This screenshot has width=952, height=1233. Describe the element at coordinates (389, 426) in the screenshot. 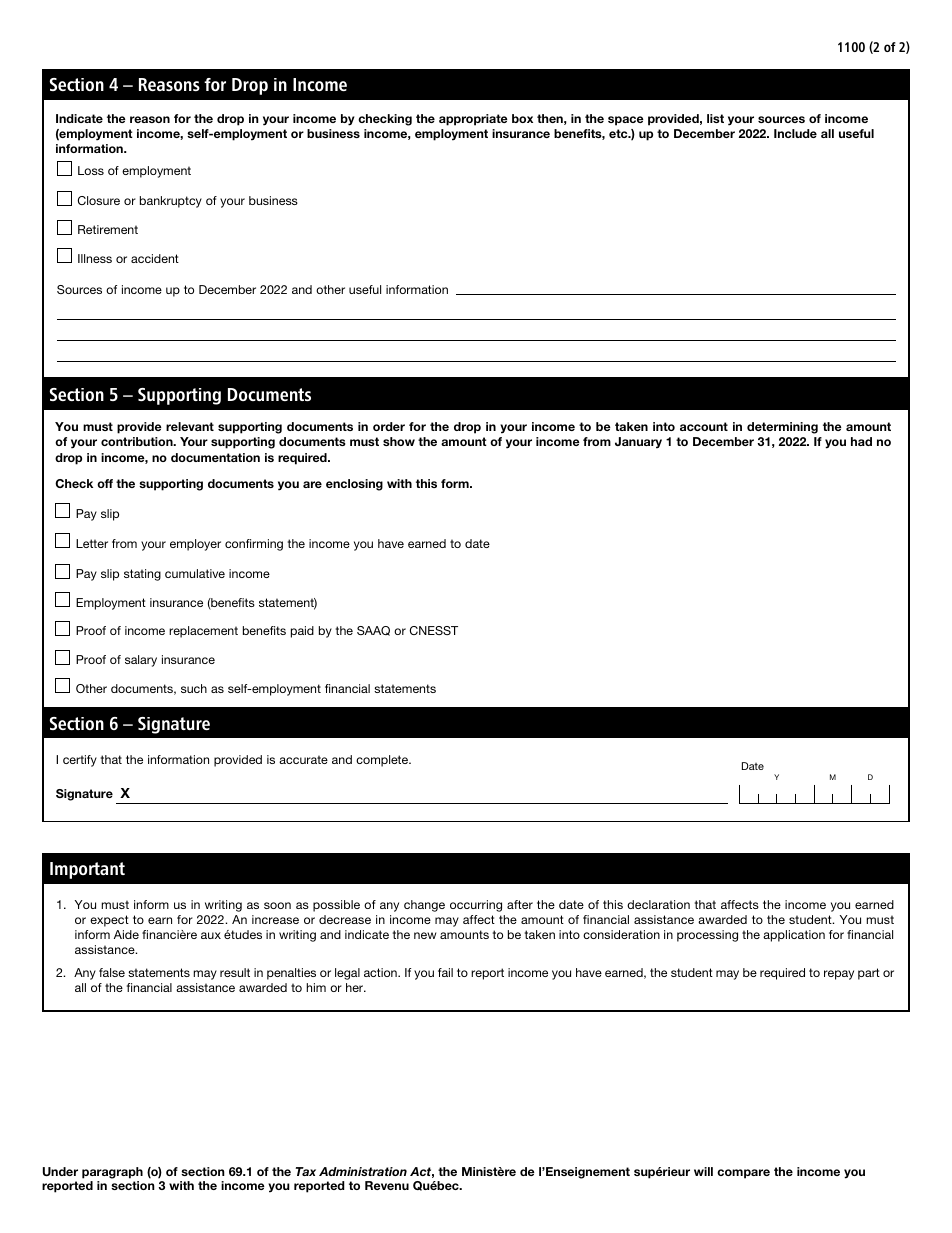

I see `order` at that location.
